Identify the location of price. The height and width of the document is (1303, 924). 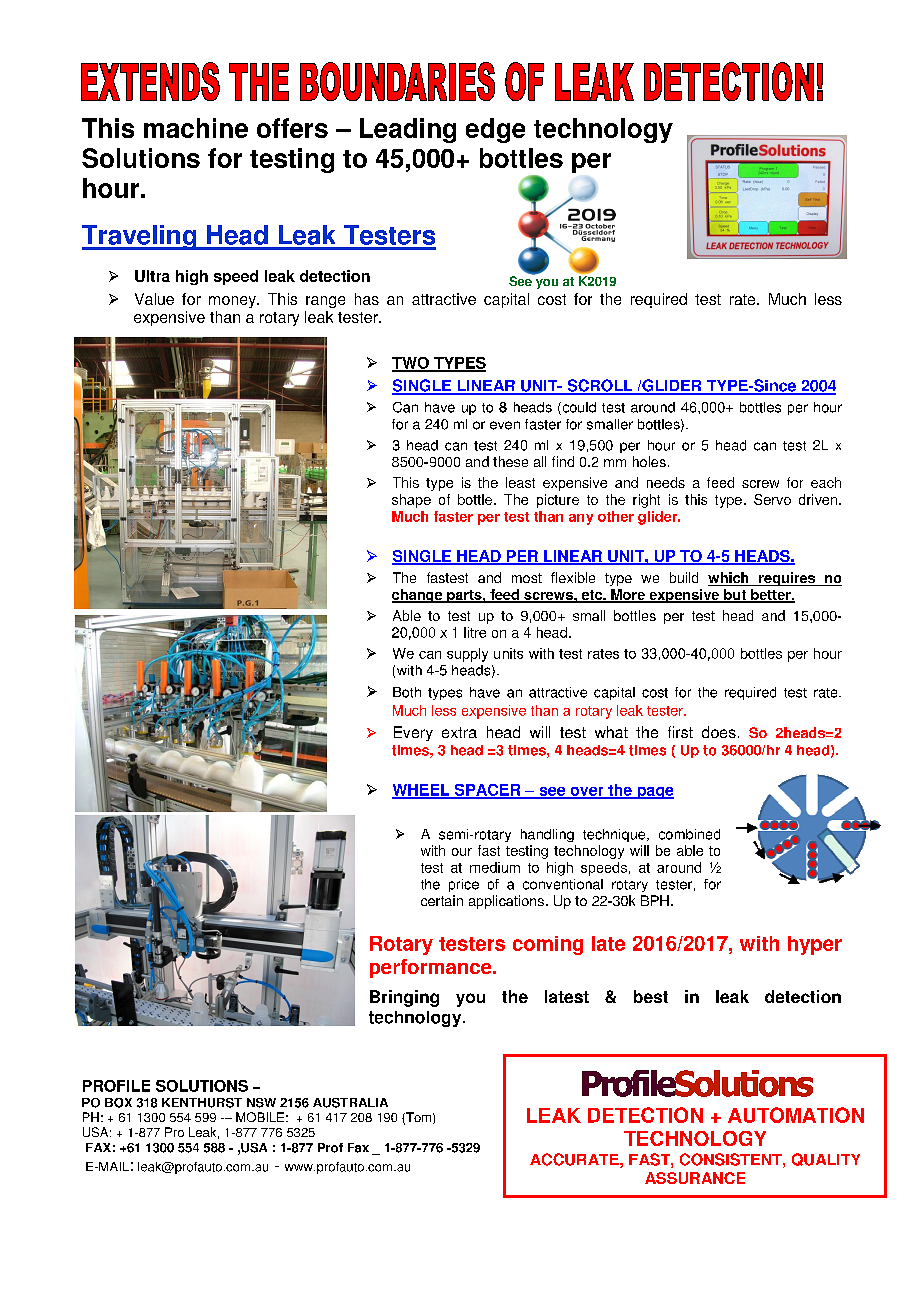
(464, 885).
